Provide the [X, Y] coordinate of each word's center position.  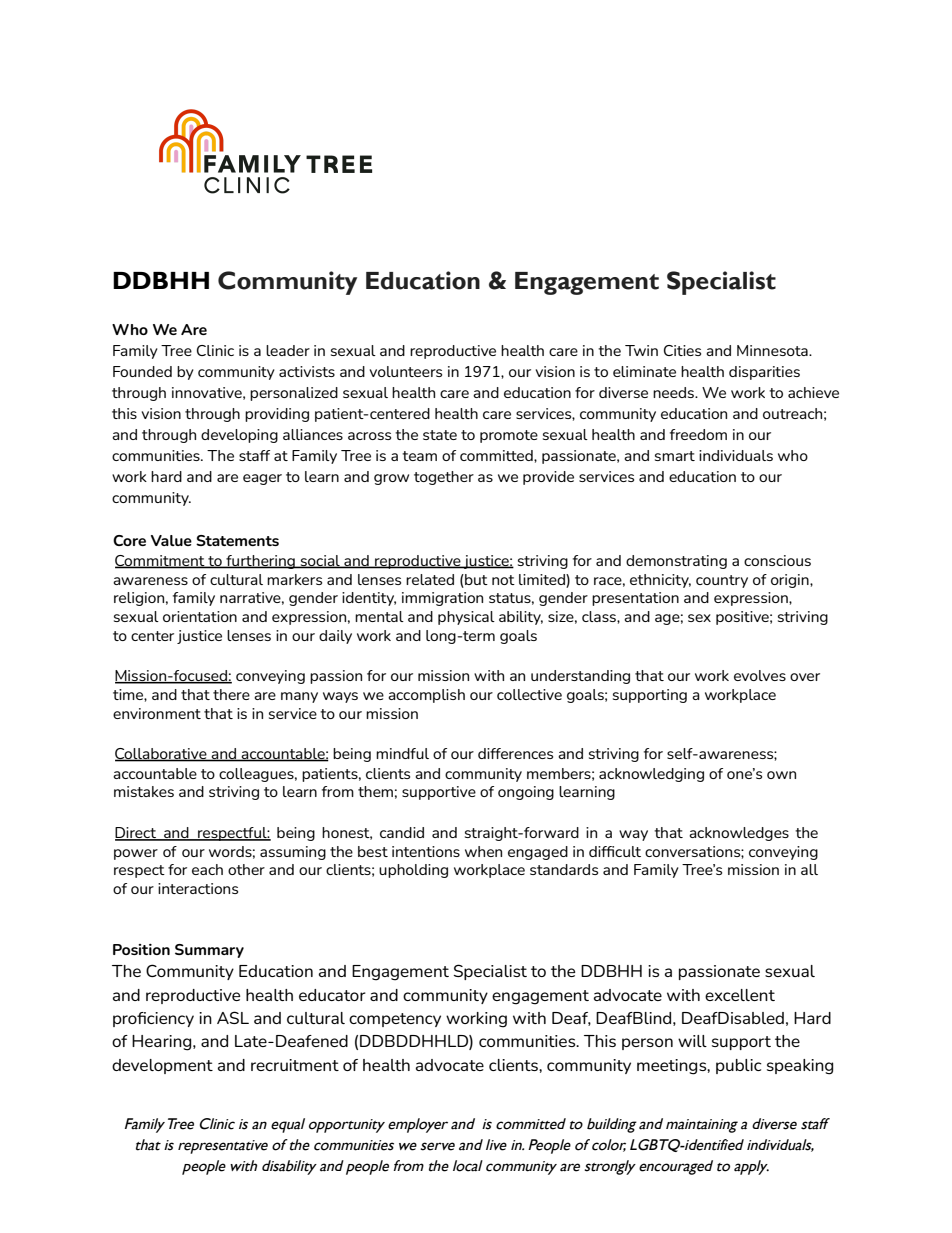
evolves [760, 675]
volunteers [406, 371]
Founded [142, 371]
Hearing [163, 1043]
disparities [764, 373]
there [231, 694]
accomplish [426, 696]
